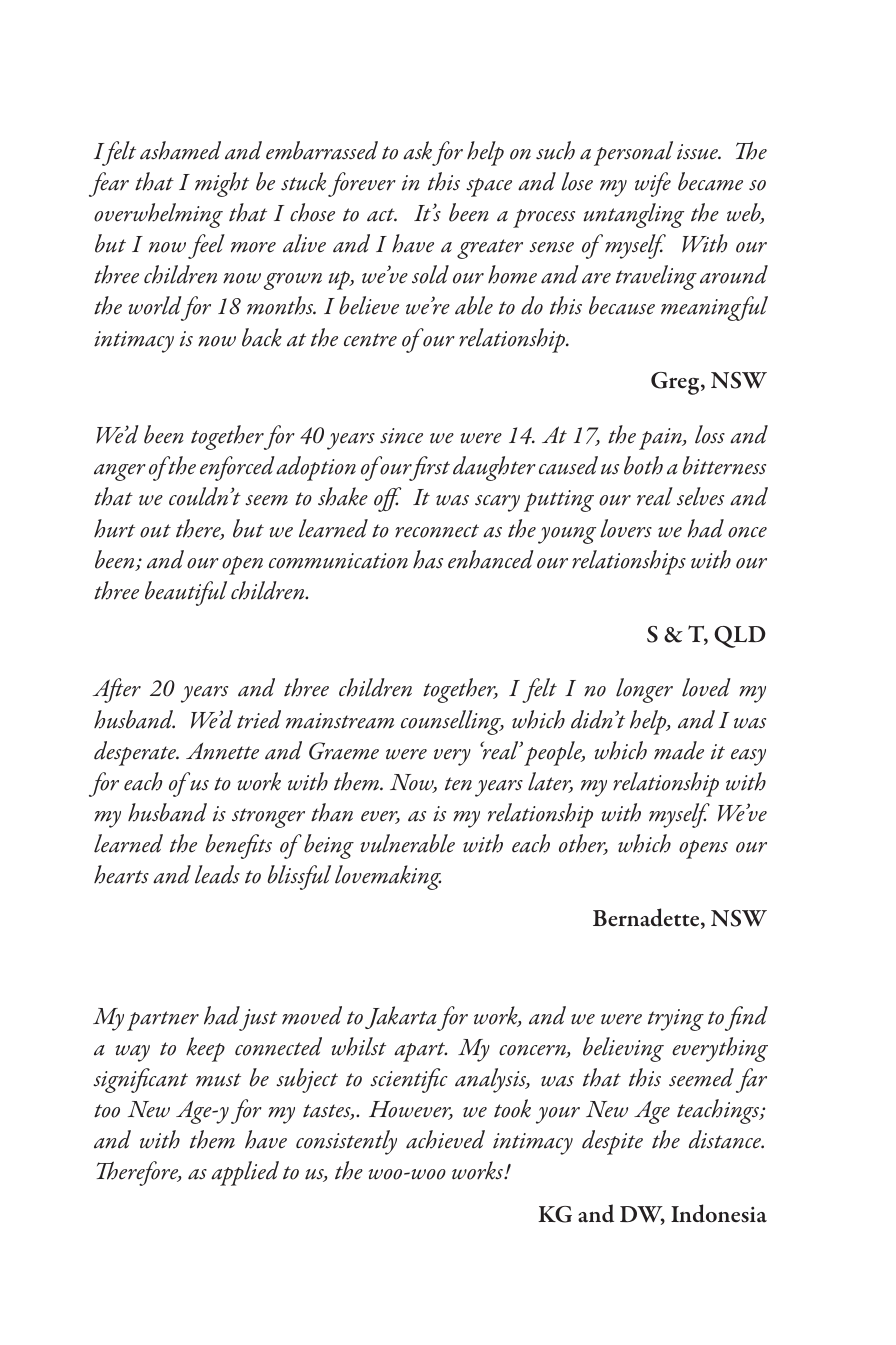 This screenshot has width=896, height=1345. I want to click on might, so click(222, 184).
